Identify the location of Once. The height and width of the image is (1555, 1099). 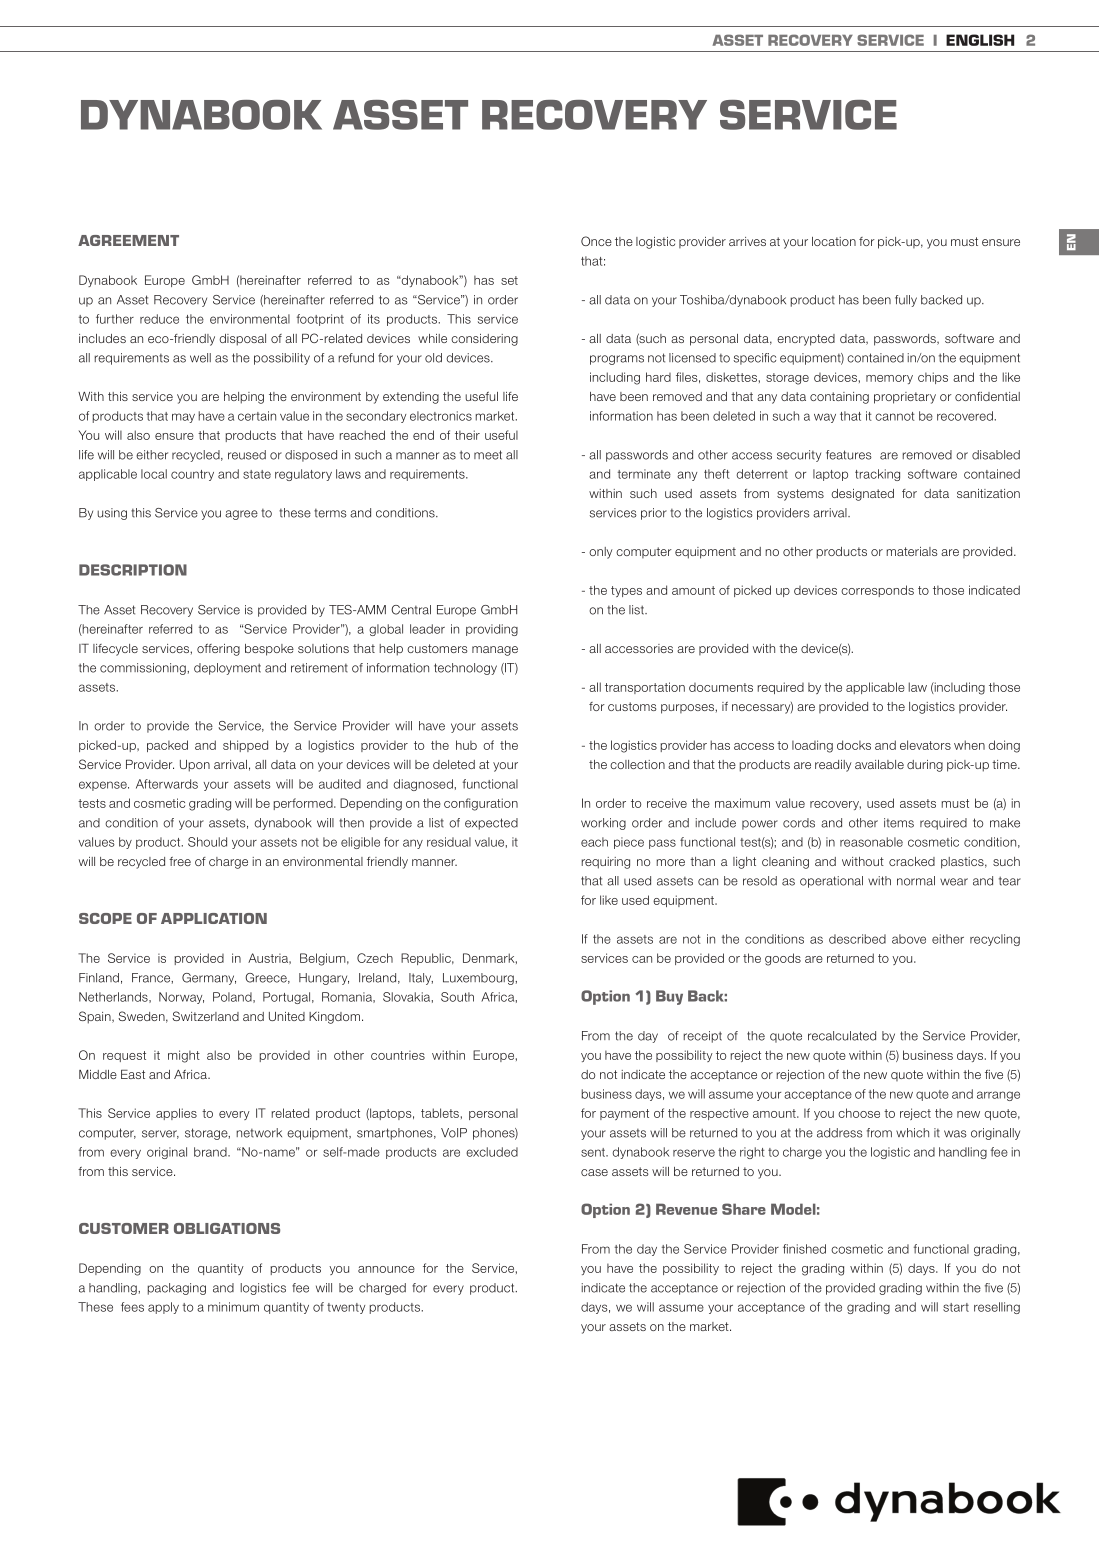
(596, 241).
